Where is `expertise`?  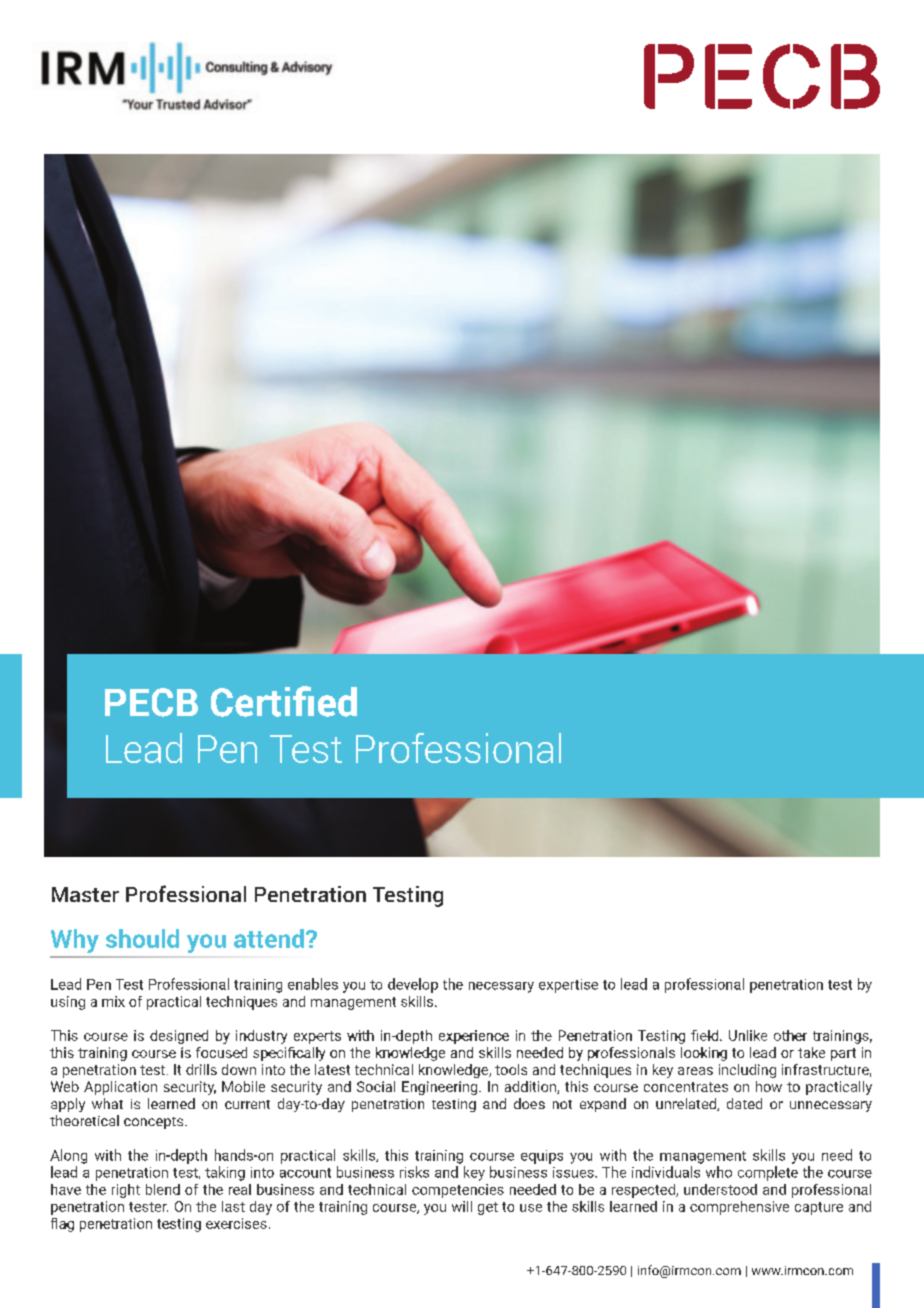 expertise is located at coordinates (568, 986).
